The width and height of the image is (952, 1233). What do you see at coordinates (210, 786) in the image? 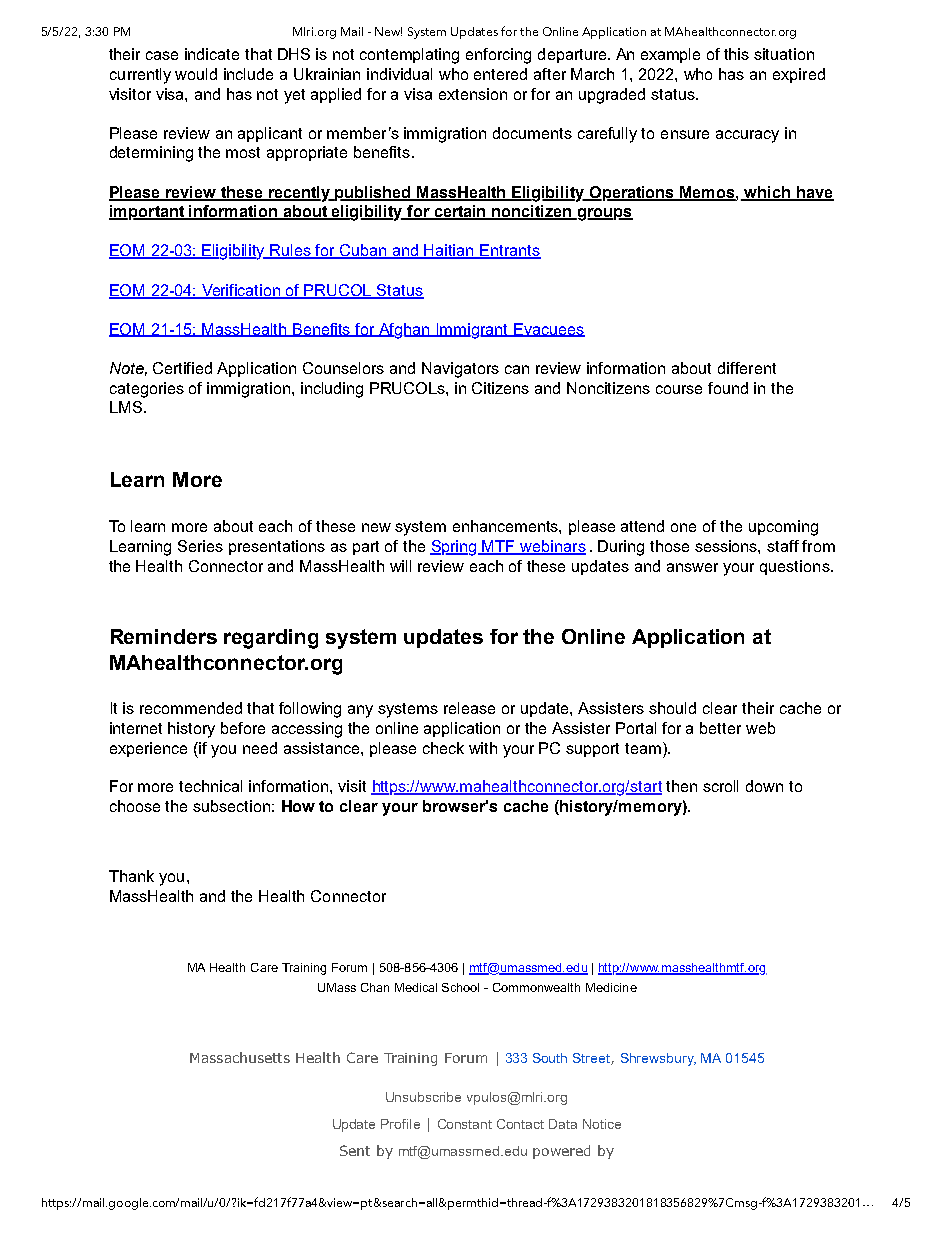
I see `technical` at bounding box center [210, 786].
